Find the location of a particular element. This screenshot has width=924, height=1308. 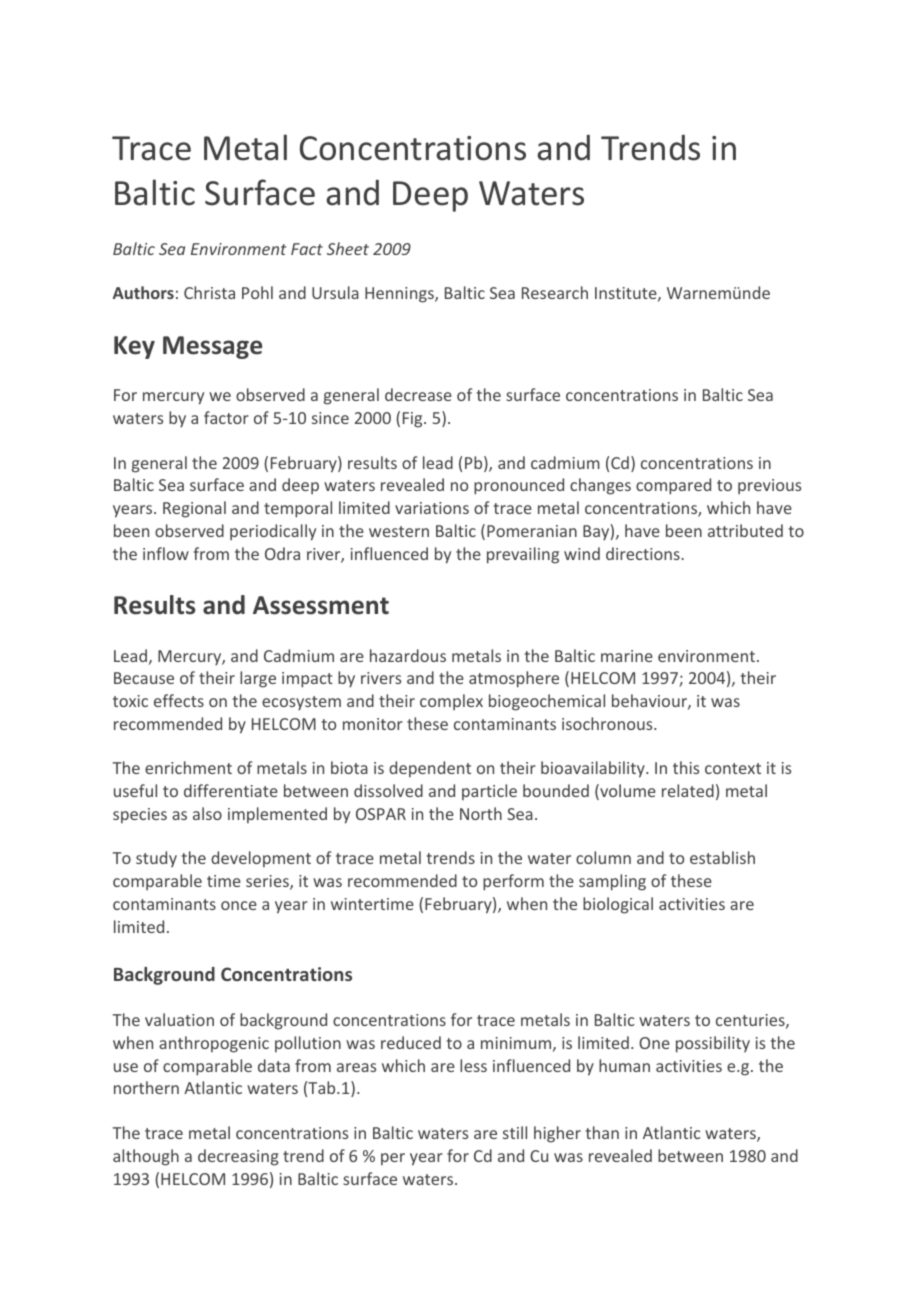

compared is located at coordinates (673, 486).
